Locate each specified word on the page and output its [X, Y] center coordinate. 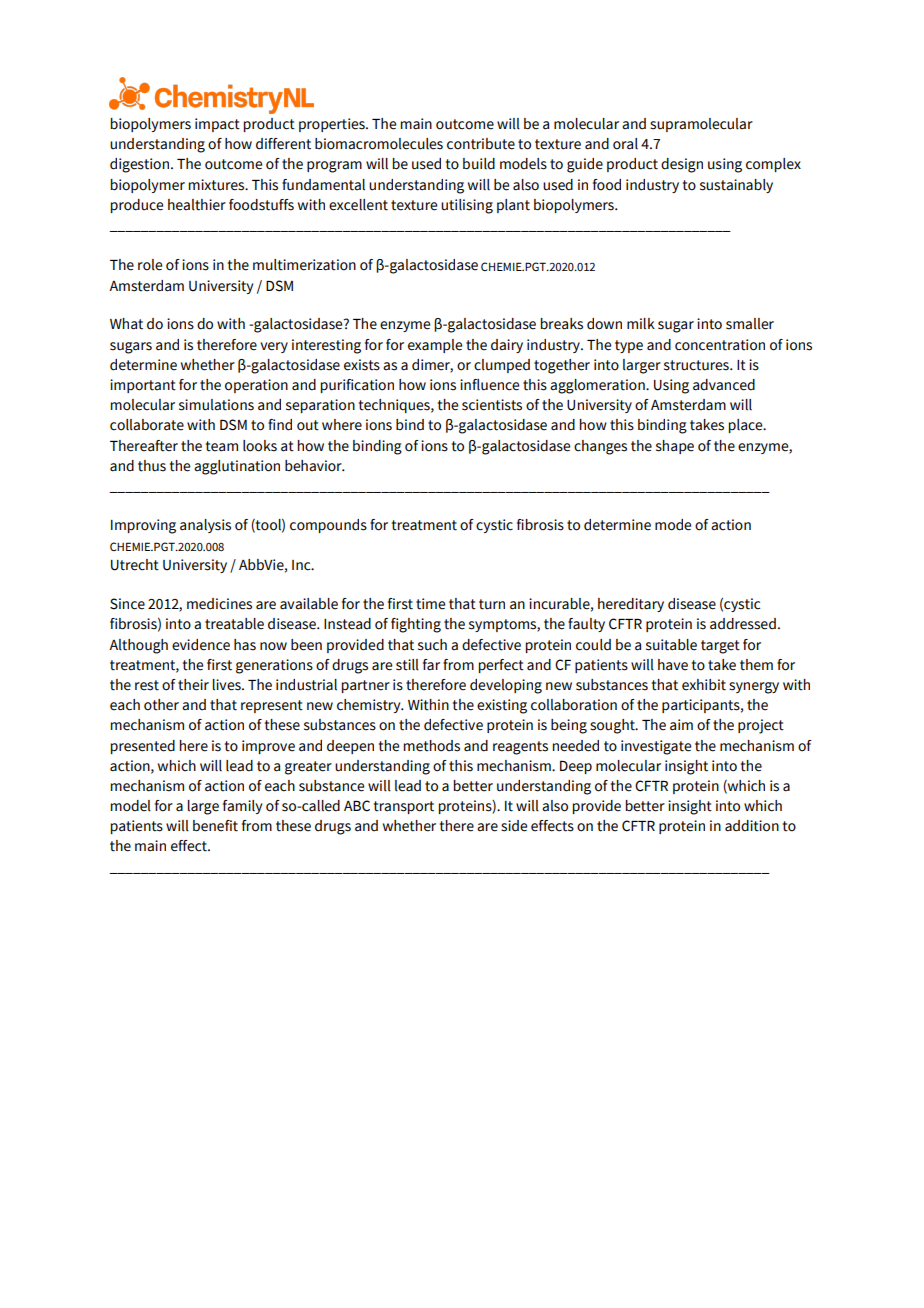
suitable [671, 645]
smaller [750, 324]
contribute [481, 144]
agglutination [237, 467]
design [682, 165]
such [432, 645]
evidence [201, 645]
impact [217, 125]
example [435, 346]
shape [675, 447]
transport [404, 807]
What [126, 324]
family [242, 807]
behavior [314, 466]
